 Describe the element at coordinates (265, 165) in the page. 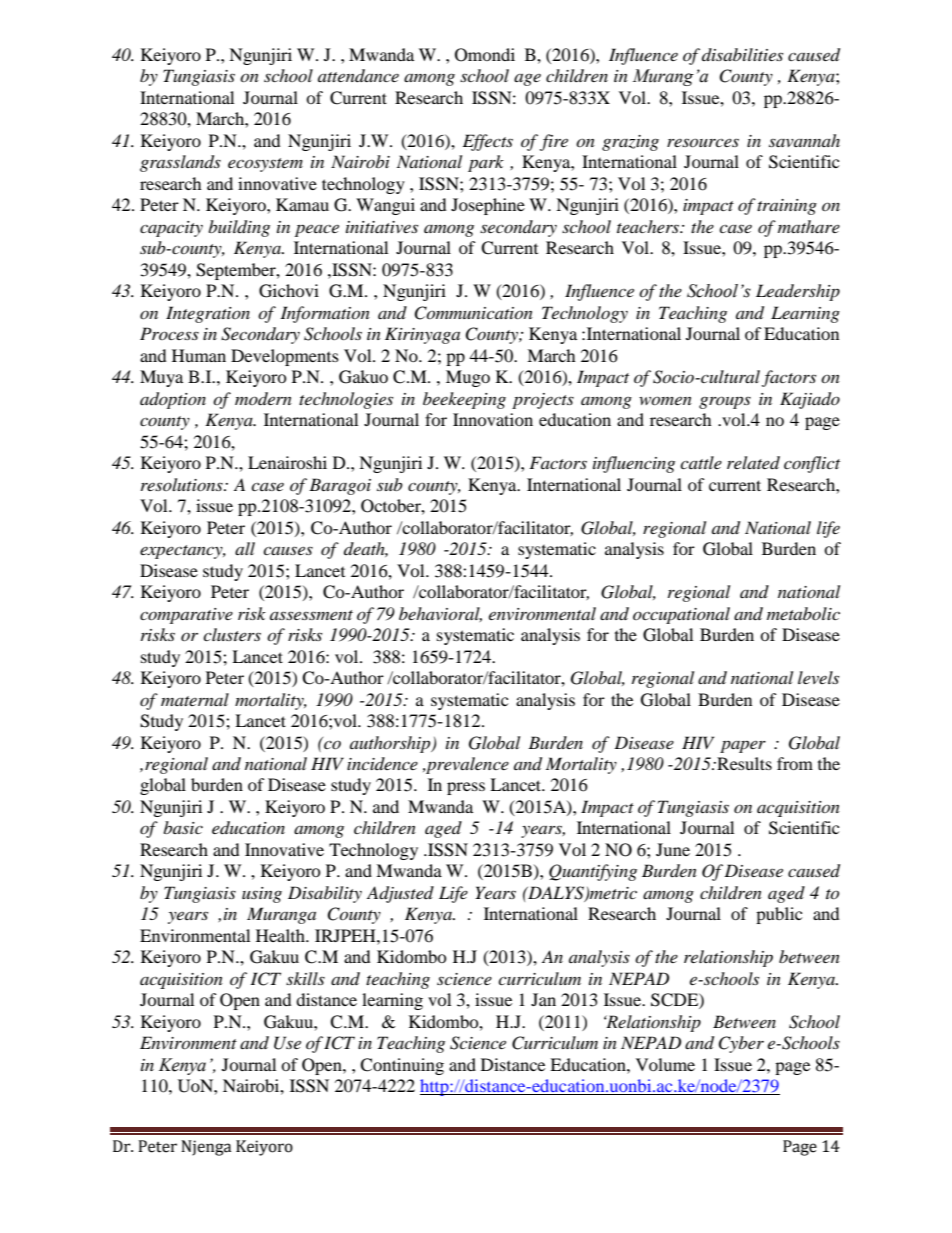

I see `ecosystem` at that location.
